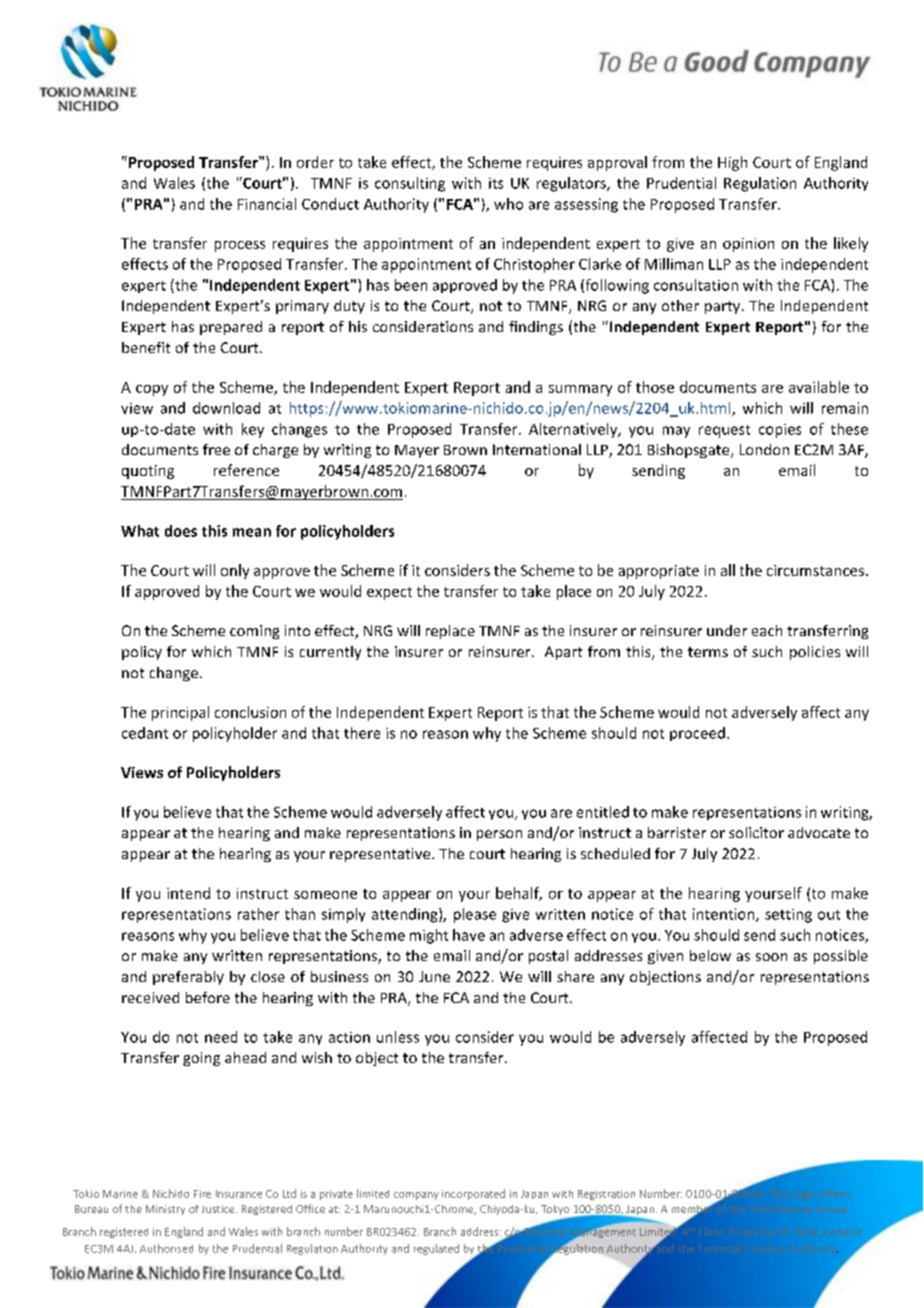 This screenshot has height=1308, width=924. Describe the element at coordinates (240, 246) in the screenshot. I see `process` at that location.
